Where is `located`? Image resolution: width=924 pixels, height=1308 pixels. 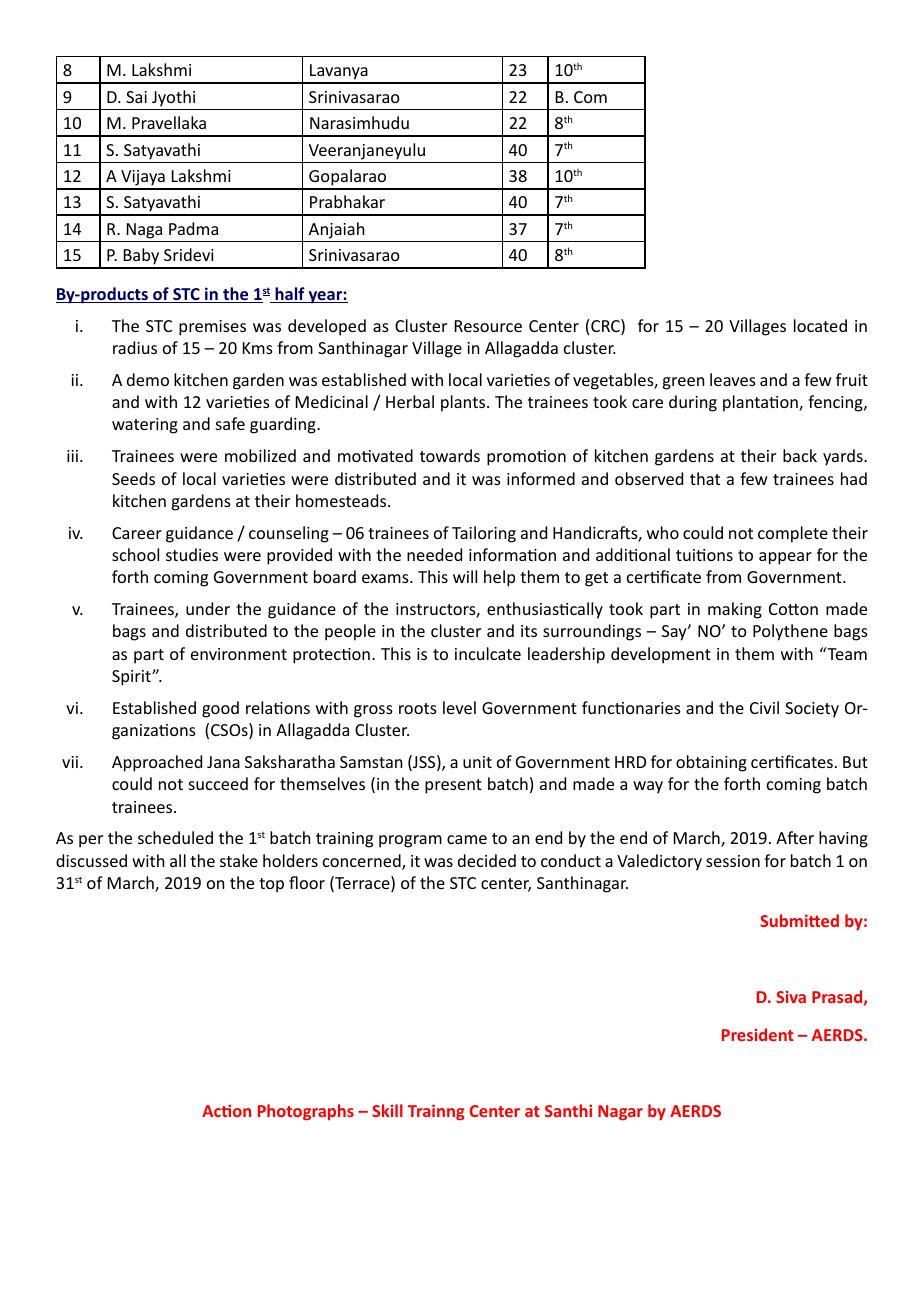 located is located at coordinates (820, 325).
